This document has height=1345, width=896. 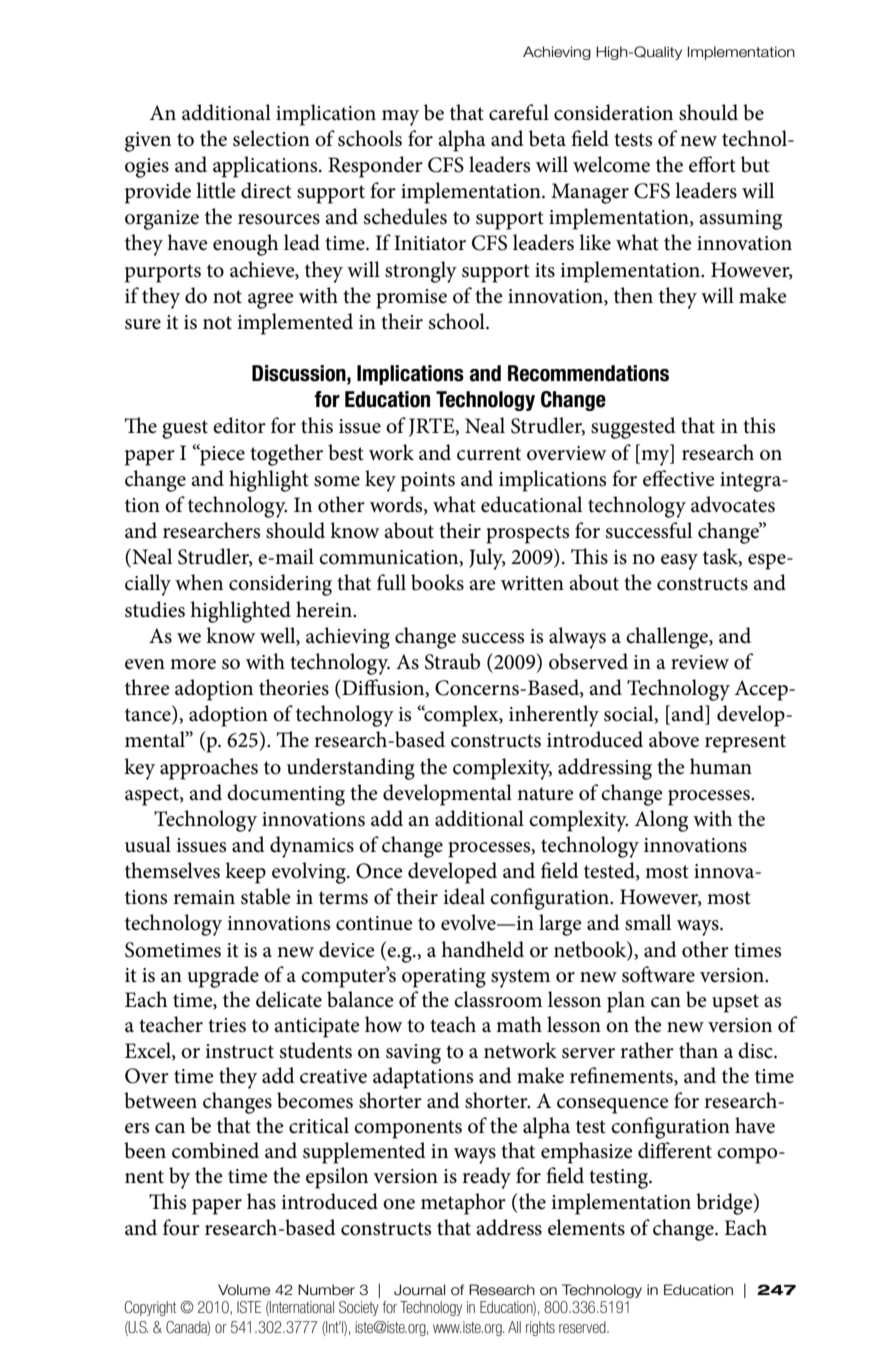 I want to click on may, so click(x=400, y=118).
